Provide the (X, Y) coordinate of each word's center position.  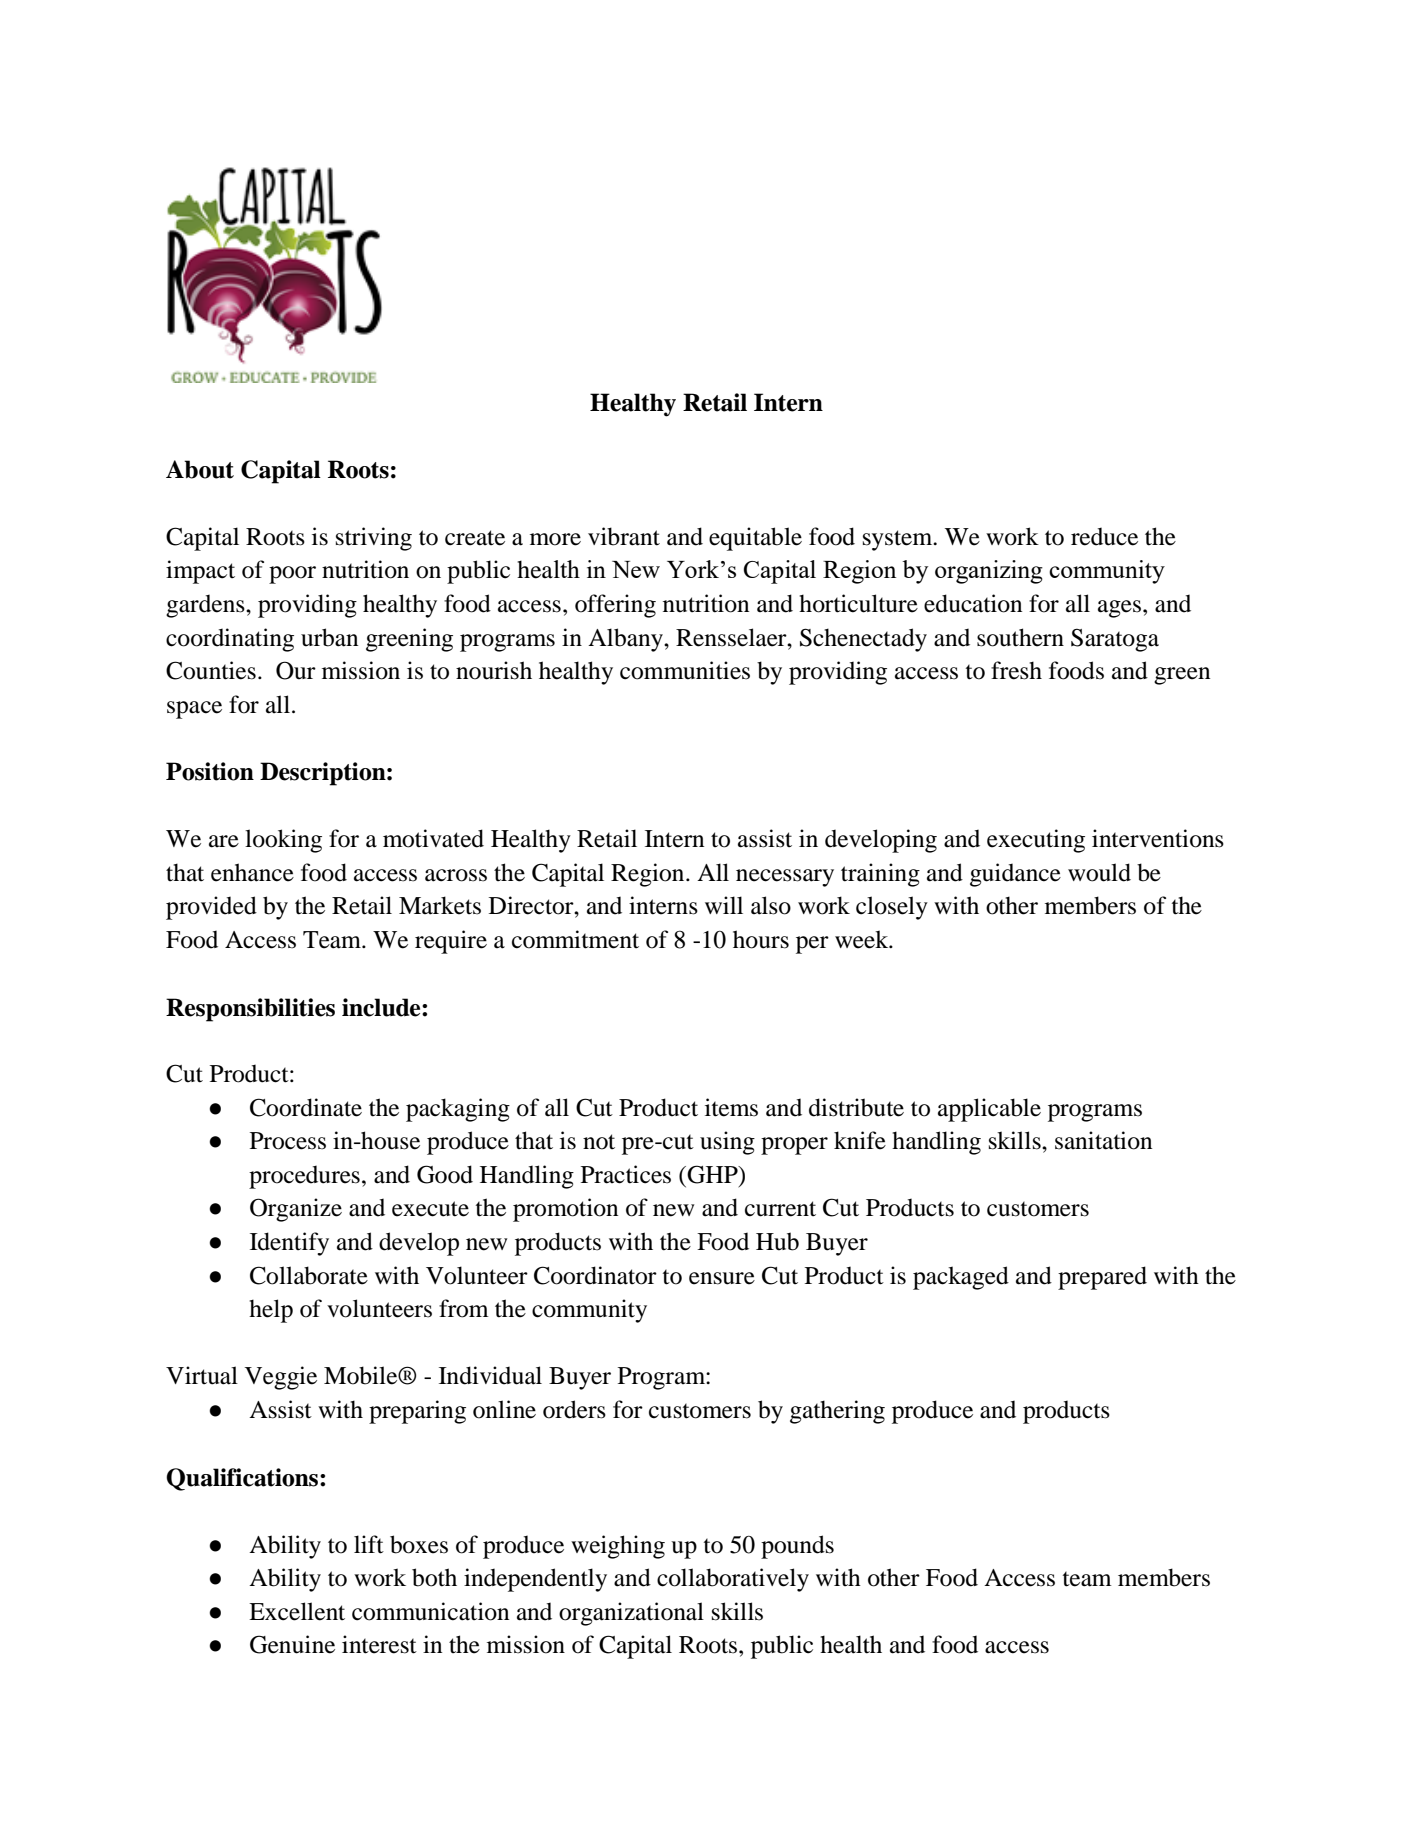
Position (210, 771)
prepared (1102, 1278)
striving (374, 539)
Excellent (297, 1611)
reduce (1104, 536)
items (731, 1107)
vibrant (624, 536)
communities (685, 670)
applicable (989, 1110)
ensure (722, 1278)
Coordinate (306, 1107)
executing (1036, 841)
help (271, 1311)
